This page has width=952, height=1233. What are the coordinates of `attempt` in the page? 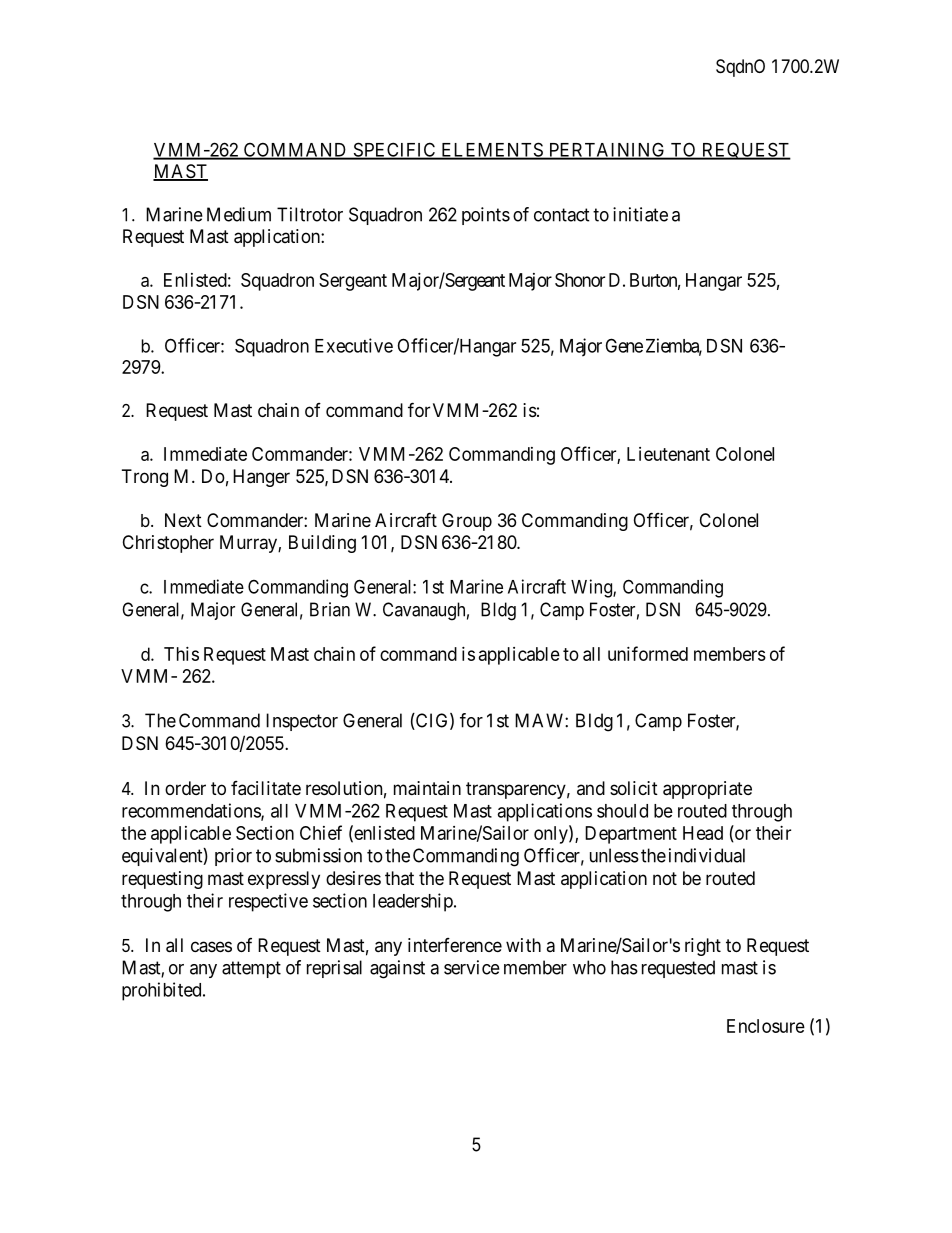 It's located at (251, 969).
